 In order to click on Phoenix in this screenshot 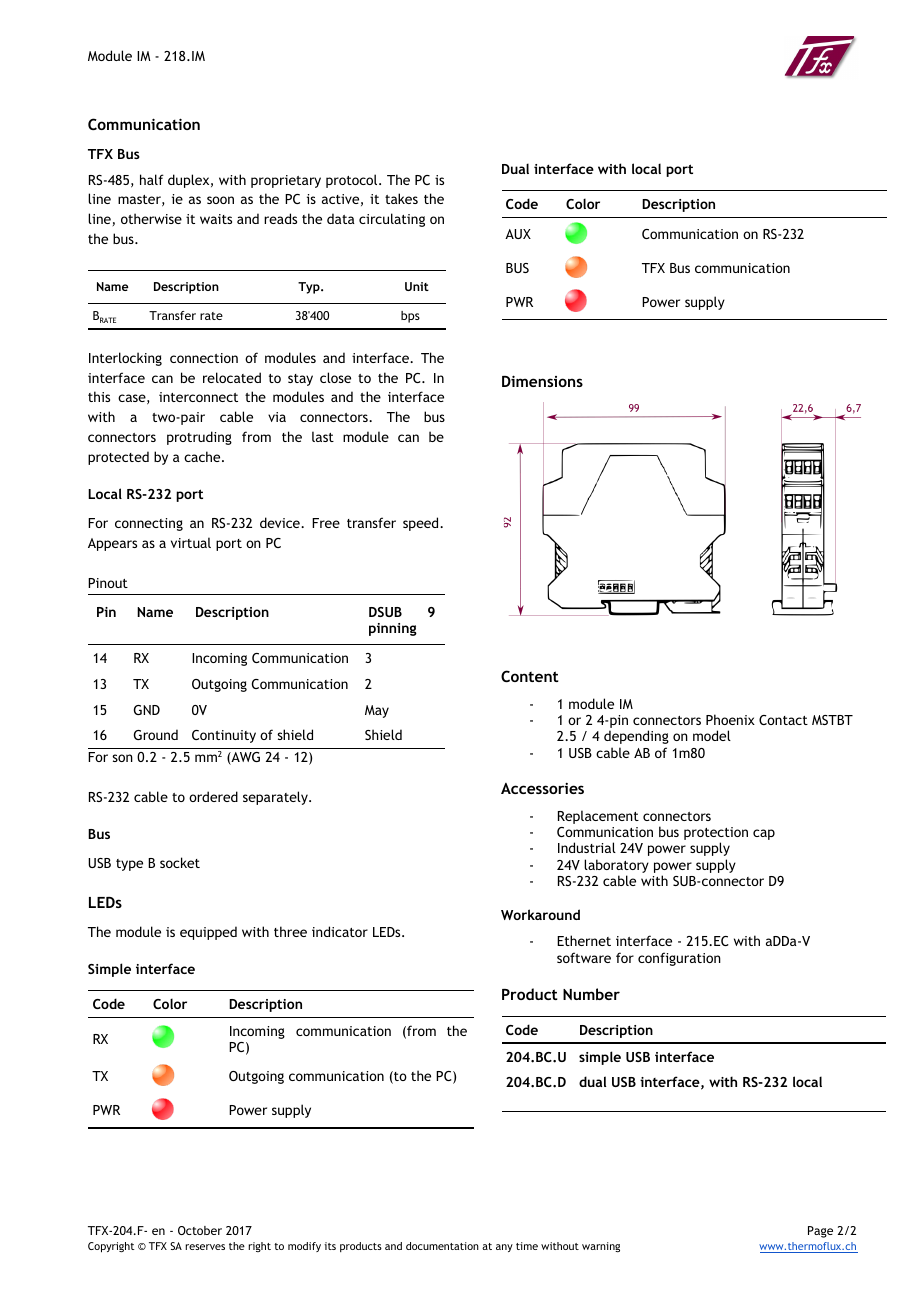, I will do `click(730, 719)`.
